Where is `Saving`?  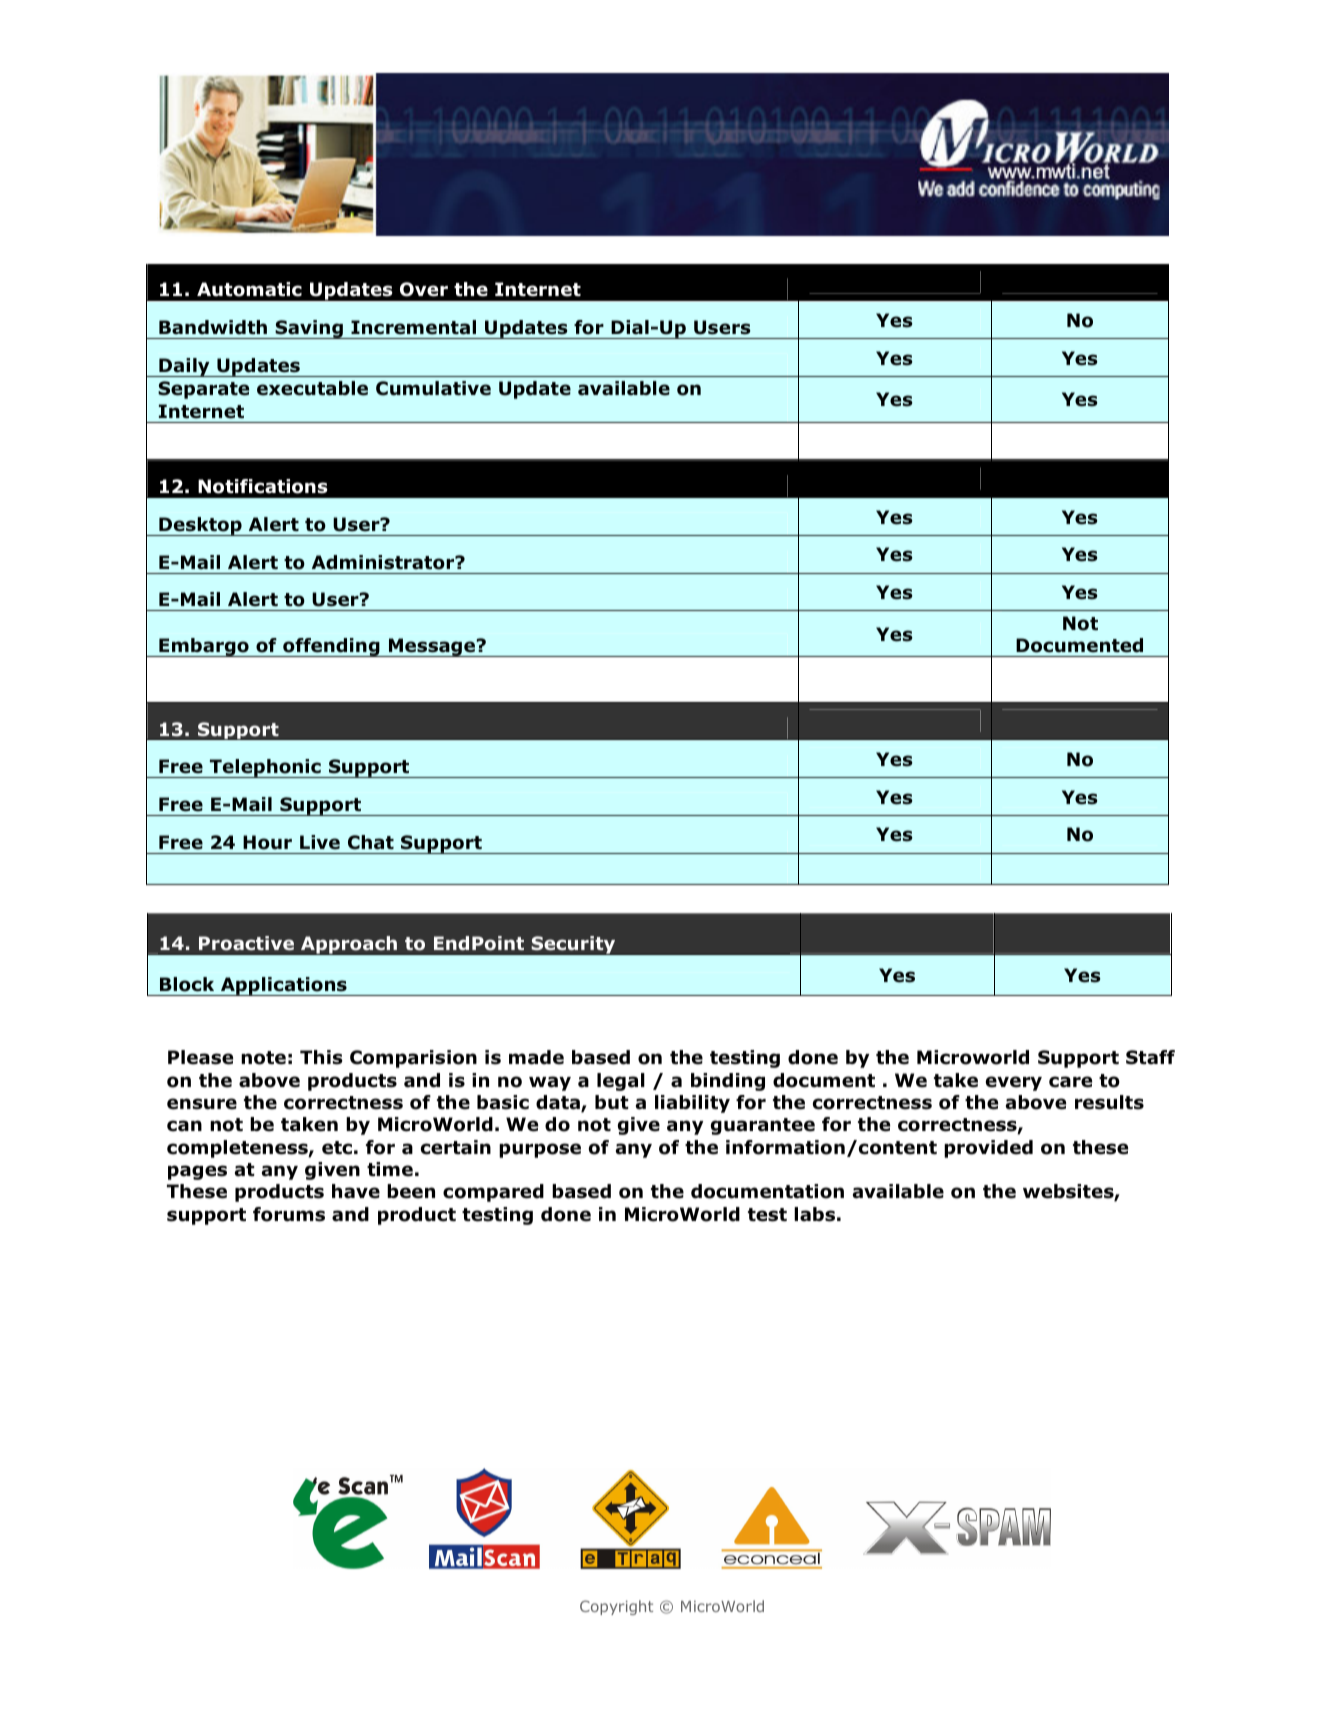 Saving is located at coordinates (309, 329).
